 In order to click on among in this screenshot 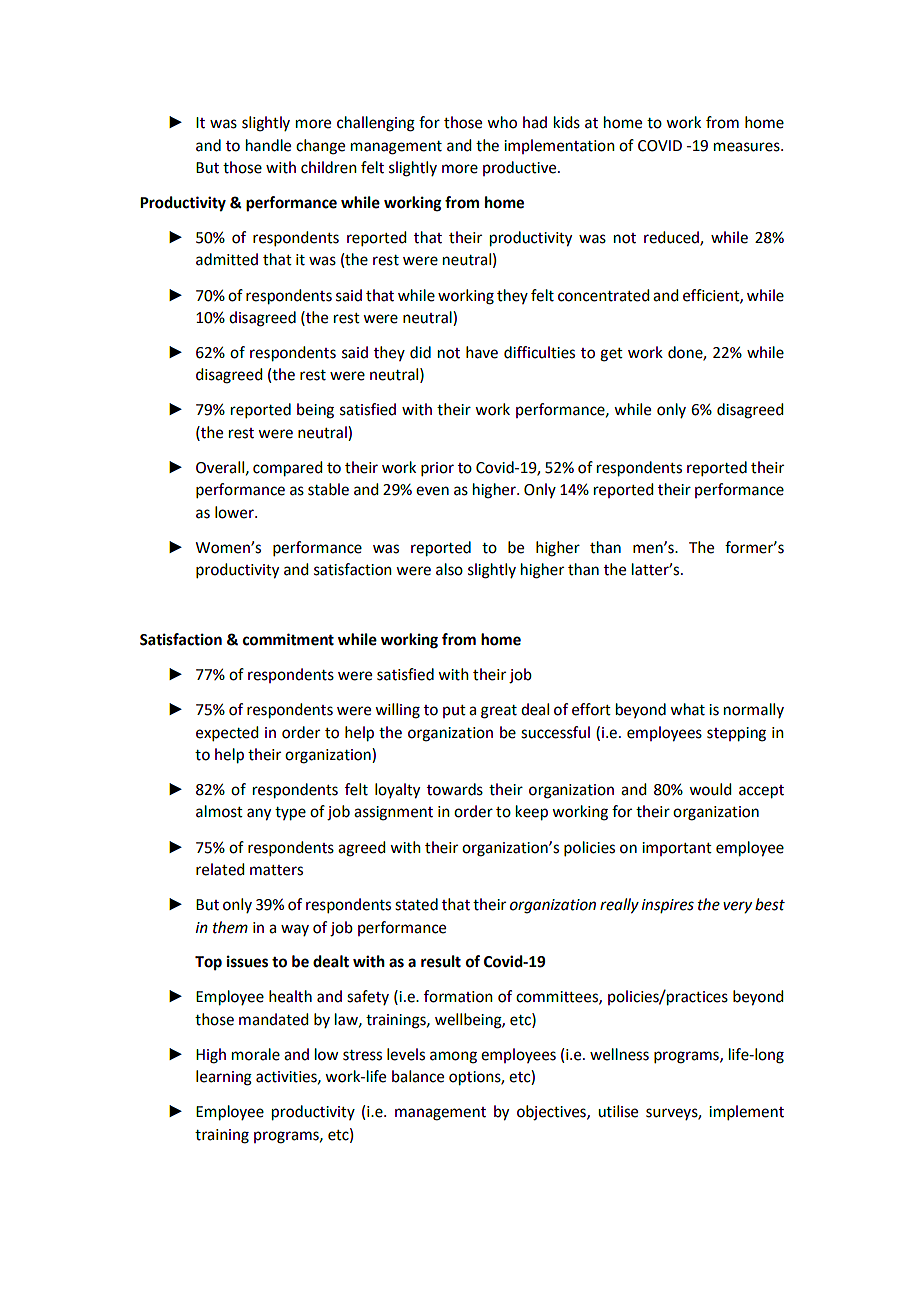, I will do `click(453, 1057)`.
